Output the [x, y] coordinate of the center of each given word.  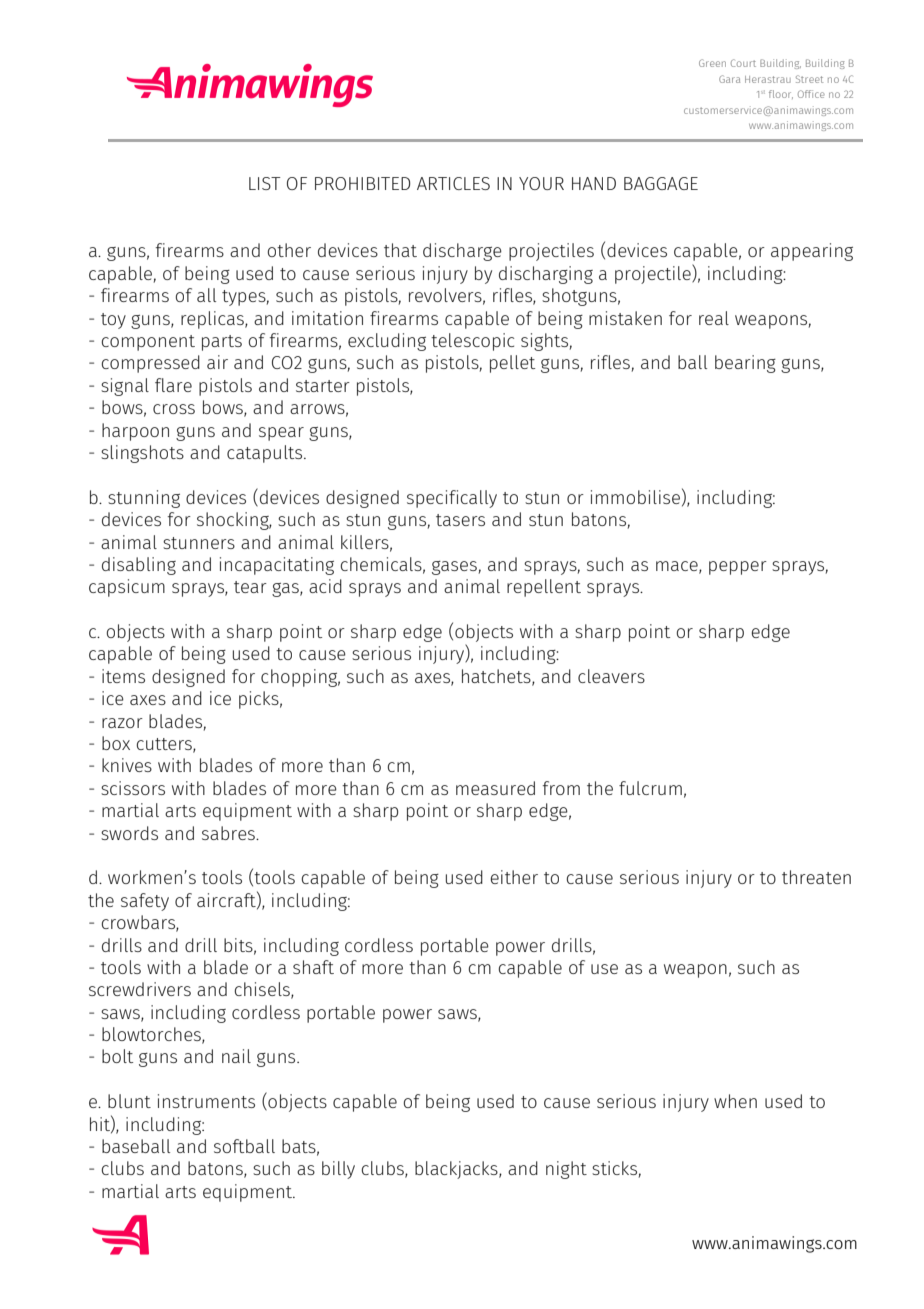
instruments [206, 1101]
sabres [229, 833]
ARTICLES [453, 183]
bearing [745, 364]
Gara [729, 79]
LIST [265, 183]
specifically [452, 499]
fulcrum [650, 788]
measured [495, 788]
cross [174, 409]
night [566, 1170]
